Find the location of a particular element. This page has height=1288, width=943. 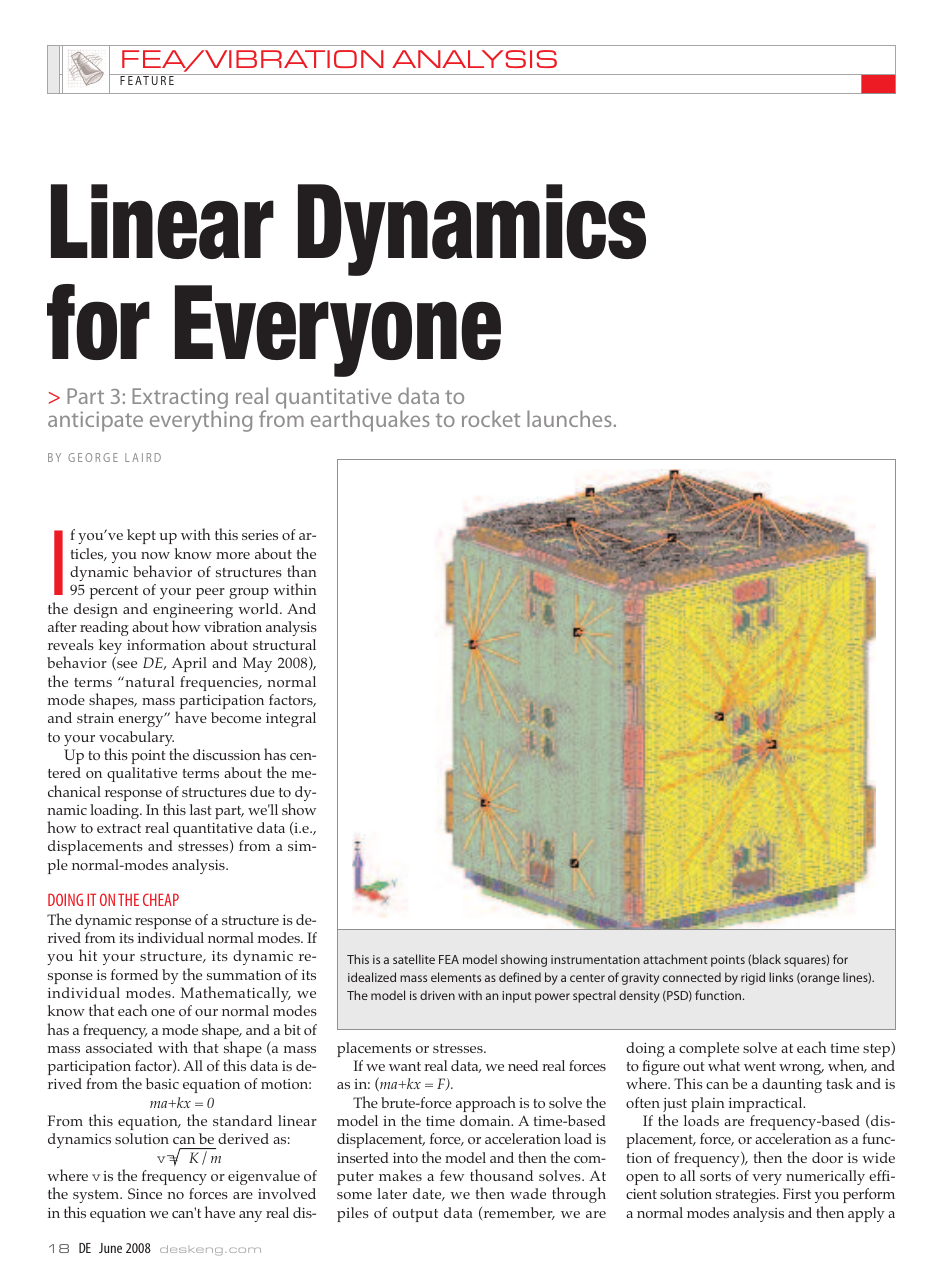

Since is located at coordinates (145, 1193).
